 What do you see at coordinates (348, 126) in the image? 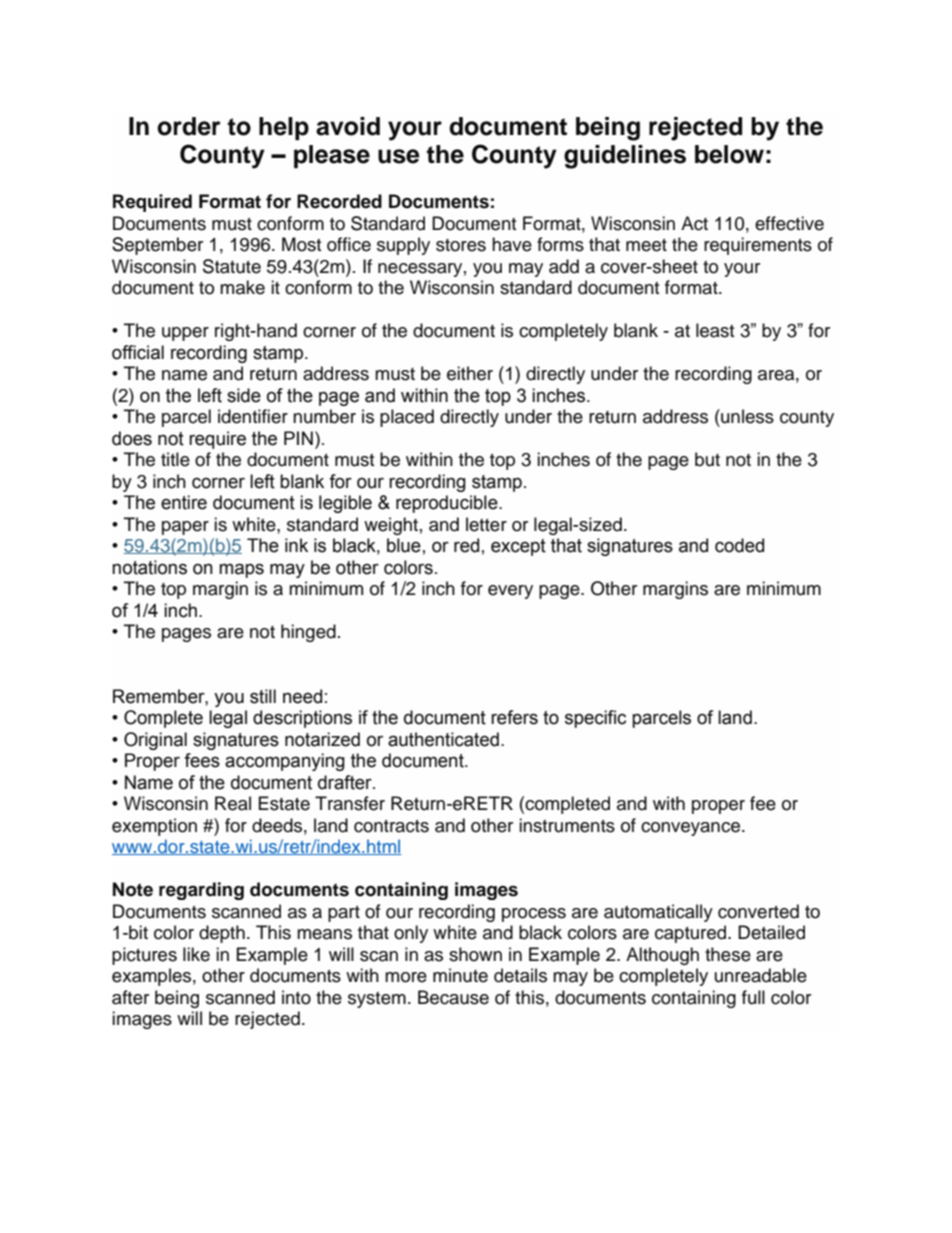
I see `avoid` at bounding box center [348, 126].
